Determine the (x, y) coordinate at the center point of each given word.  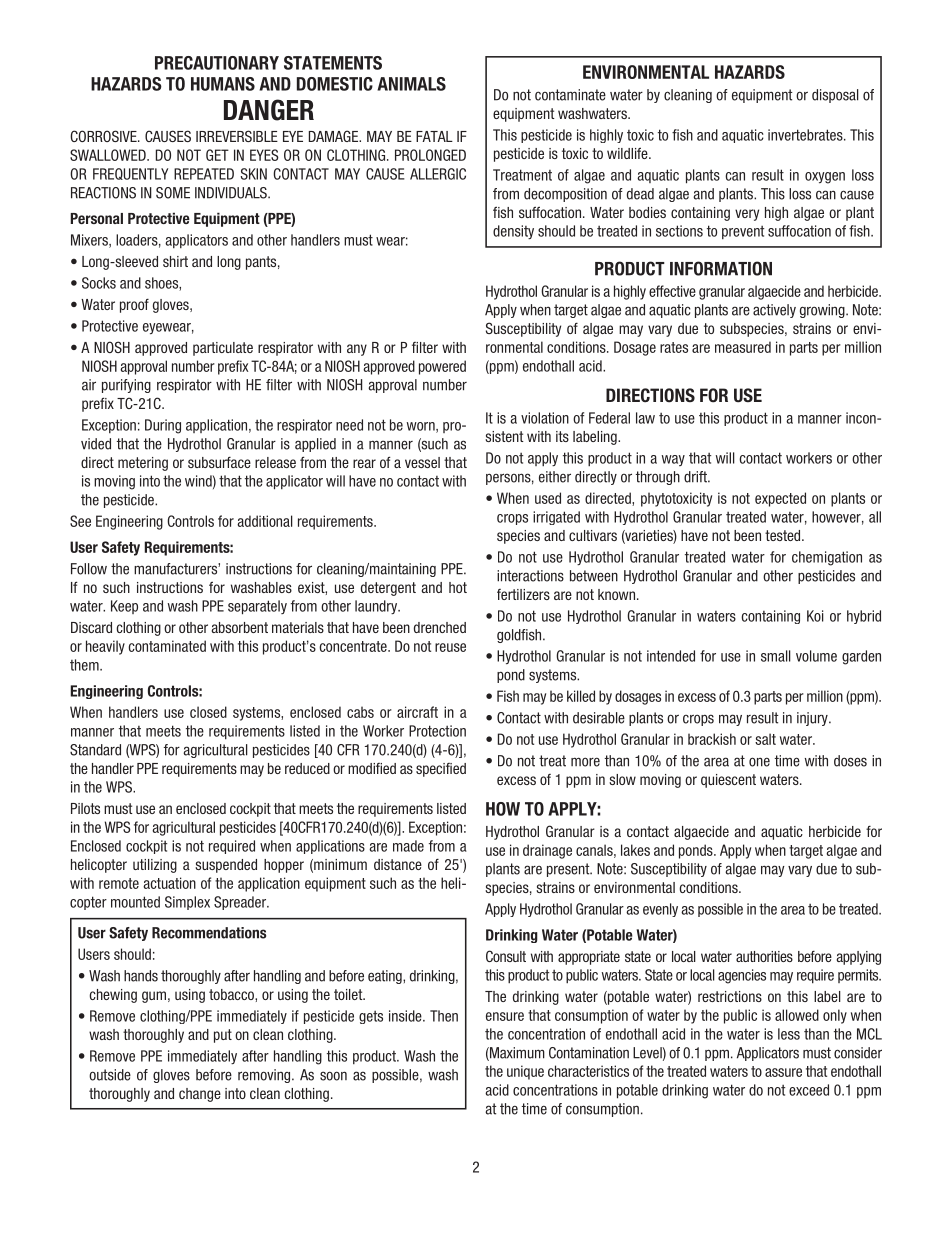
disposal (835, 96)
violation (545, 418)
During (163, 426)
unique (525, 1072)
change (200, 1095)
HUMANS (223, 84)
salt (765, 739)
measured (743, 347)
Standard (95, 750)
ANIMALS (411, 84)
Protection (437, 731)
